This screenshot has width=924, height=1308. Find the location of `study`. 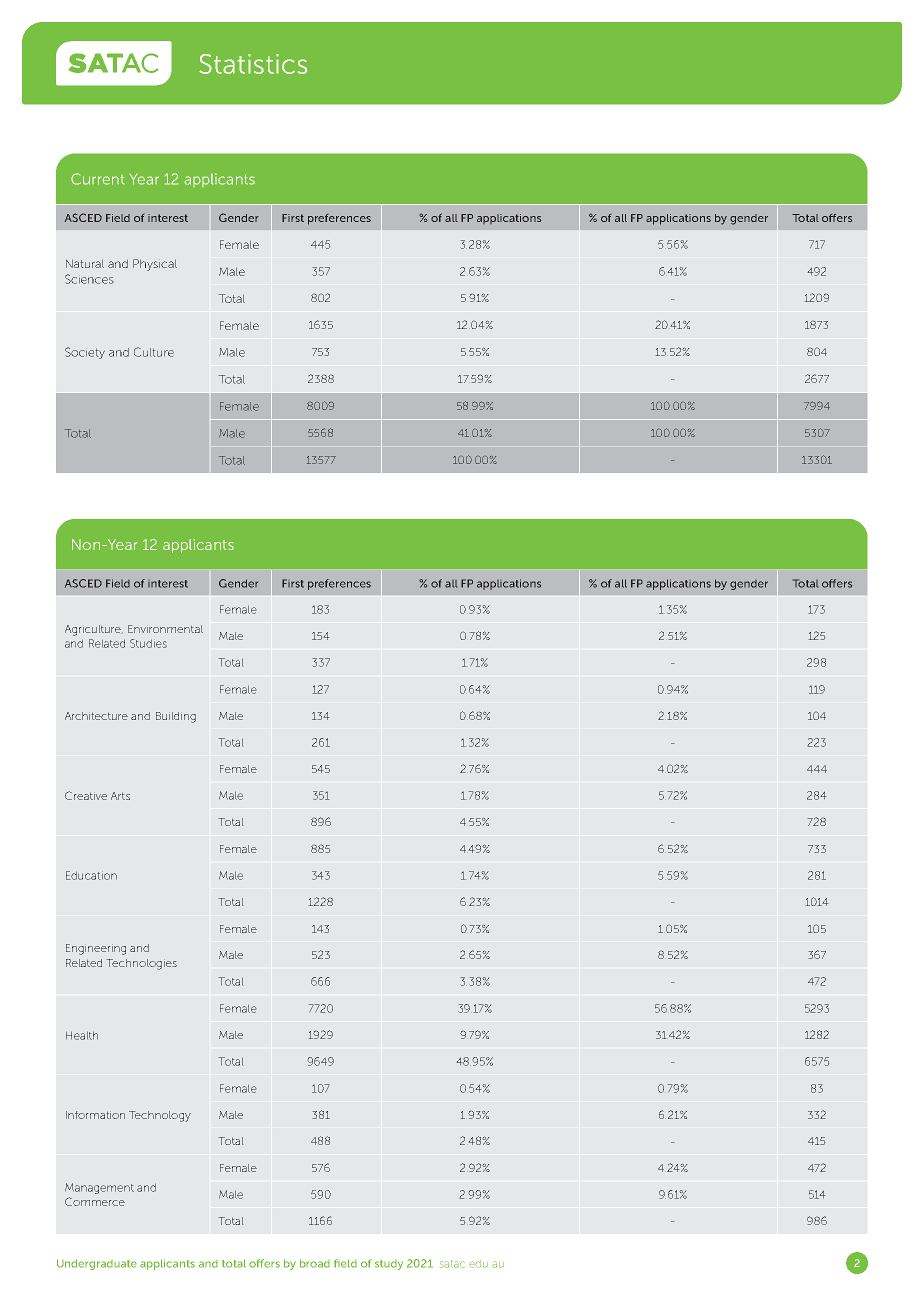

study is located at coordinates (389, 1265).
